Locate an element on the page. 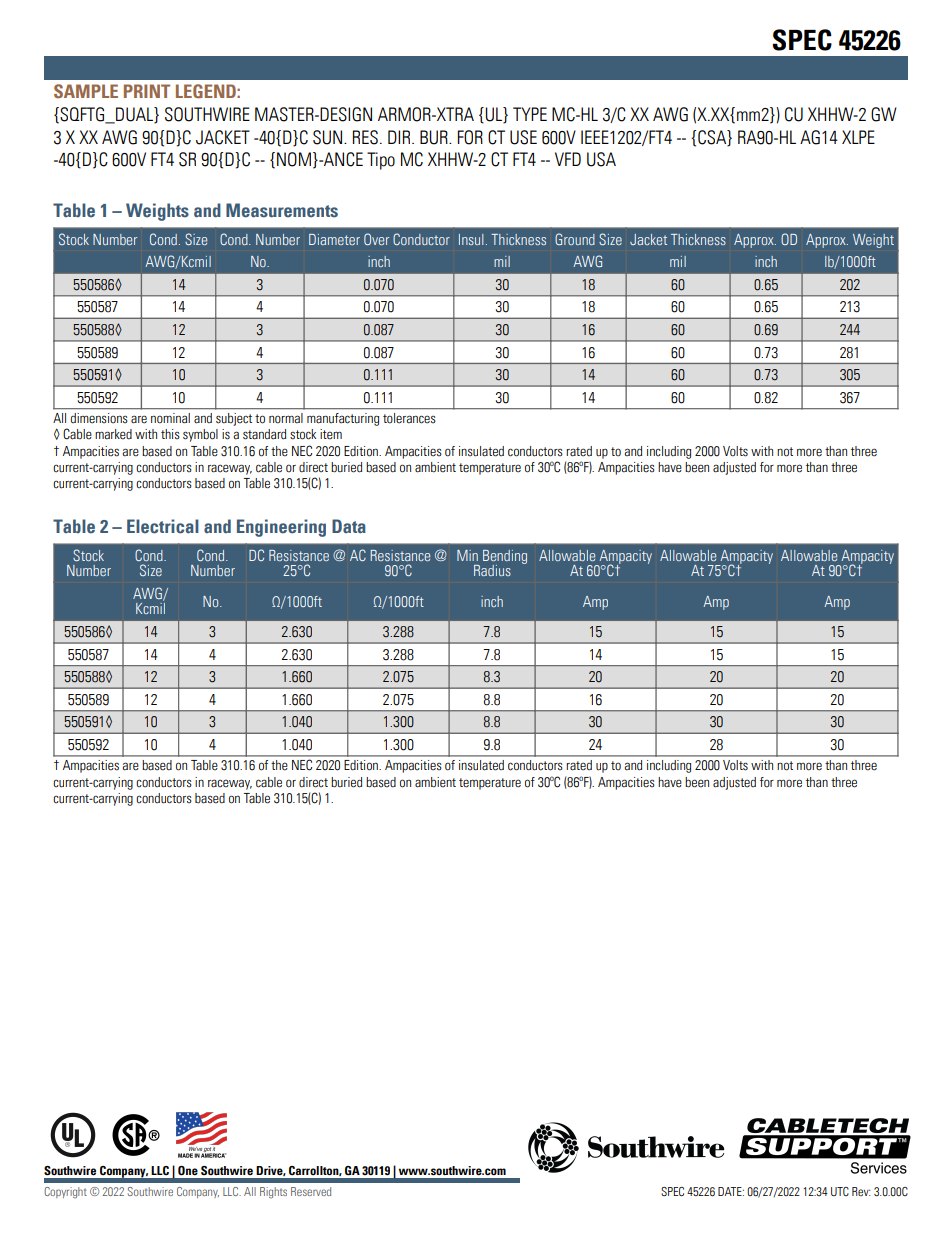 This image has height=1233, width=952. Radius is located at coordinates (492, 570).
